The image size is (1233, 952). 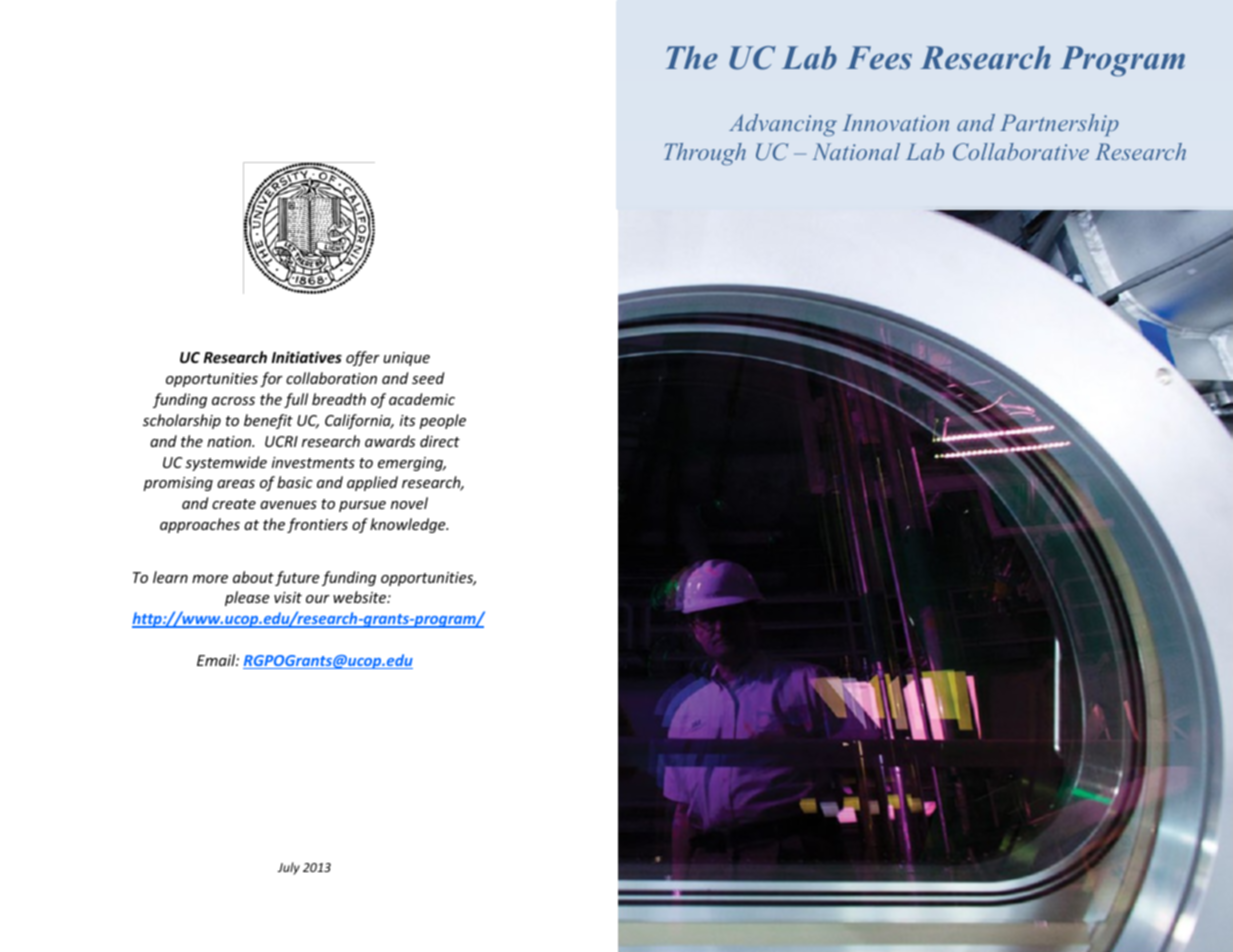 I want to click on July, so click(x=289, y=868).
